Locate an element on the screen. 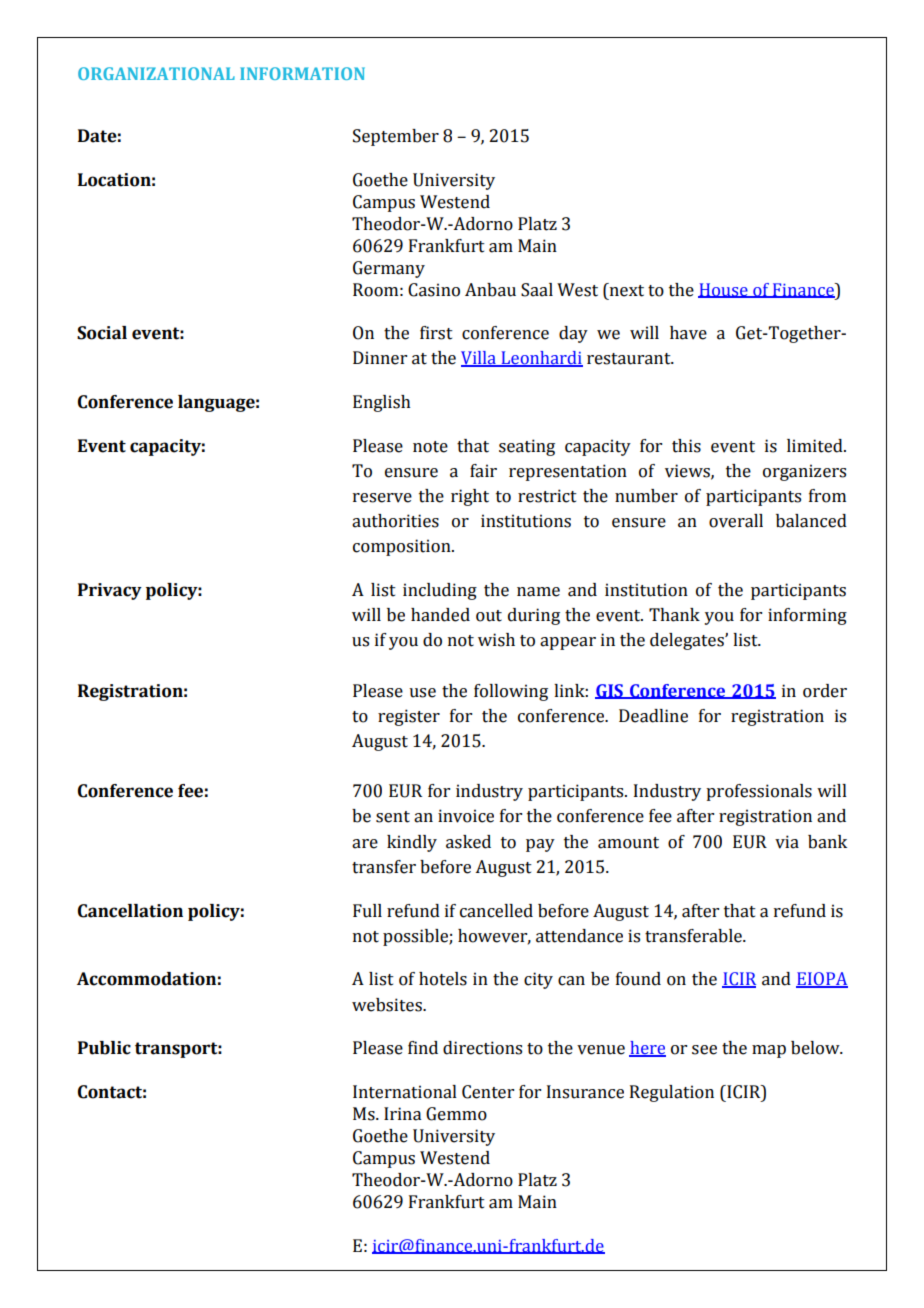  including is located at coordinates (440, 591).
